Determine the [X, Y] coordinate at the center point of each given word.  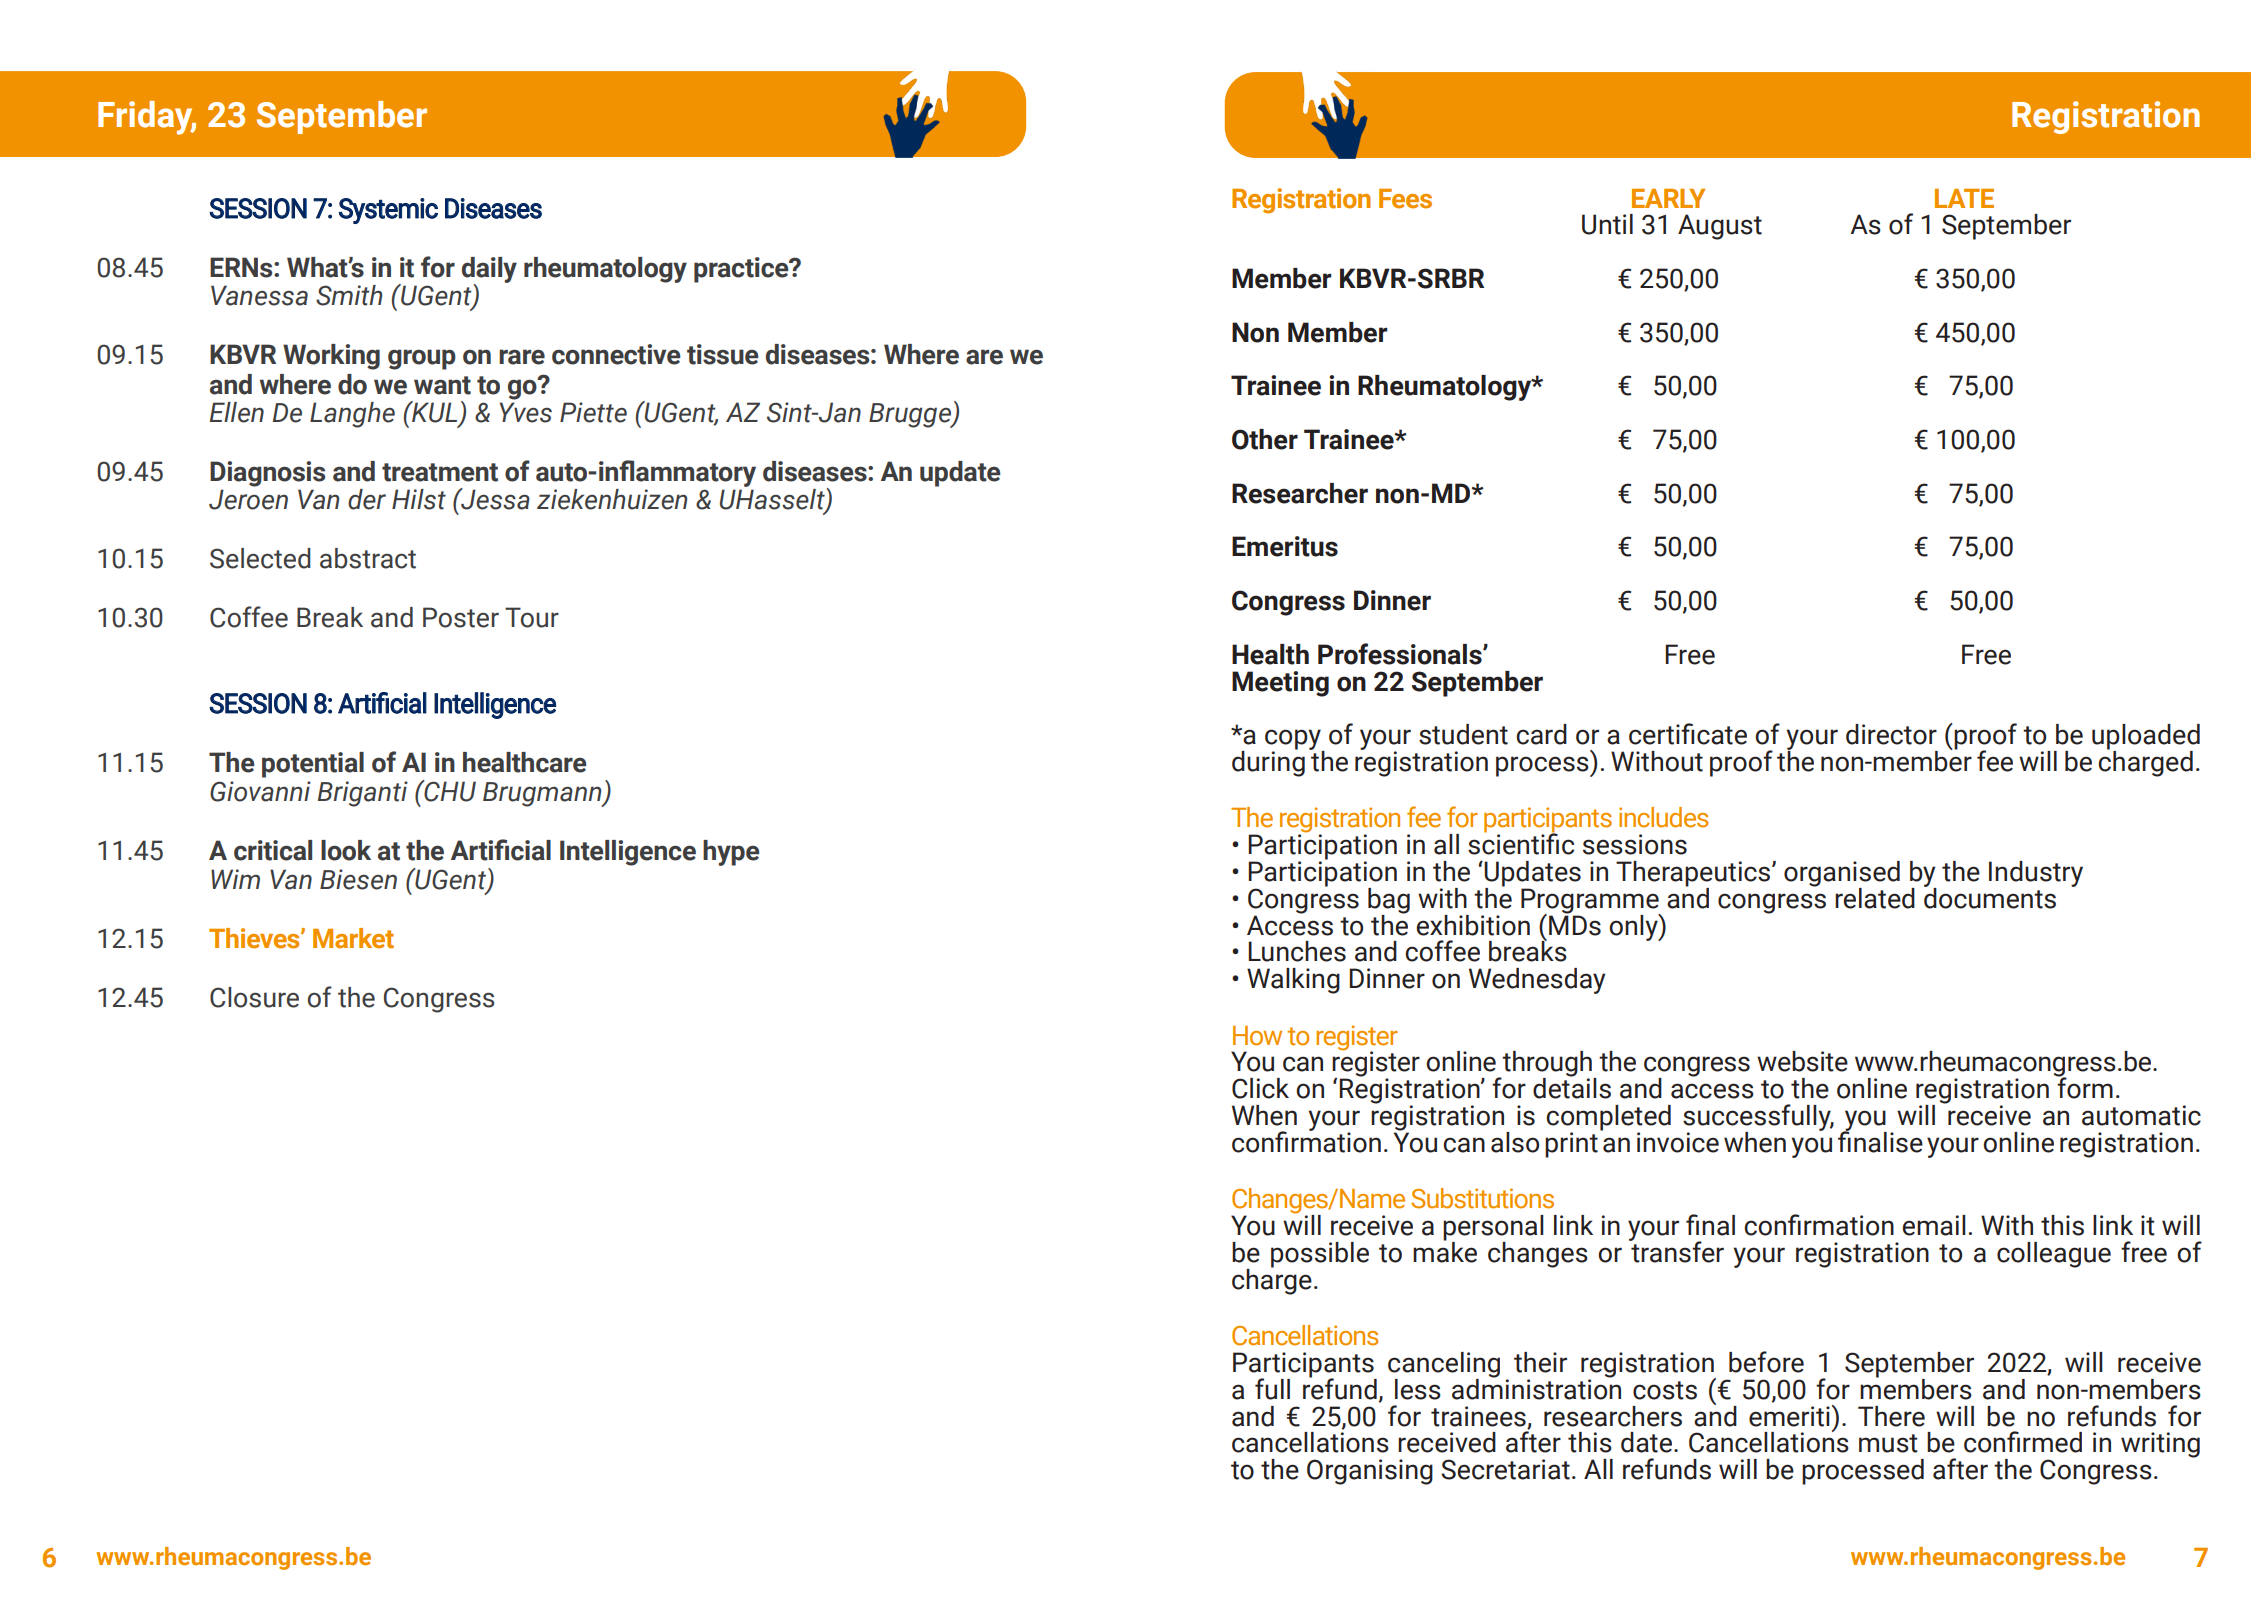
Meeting [1280, 684]
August [1720, 227]
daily [489, 271]
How [1257, 1036]
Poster [461, 617]
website [1802, 1061]
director [1891, 734]
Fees [1405, 199]
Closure [254, 997]
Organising [1370, 1472]
